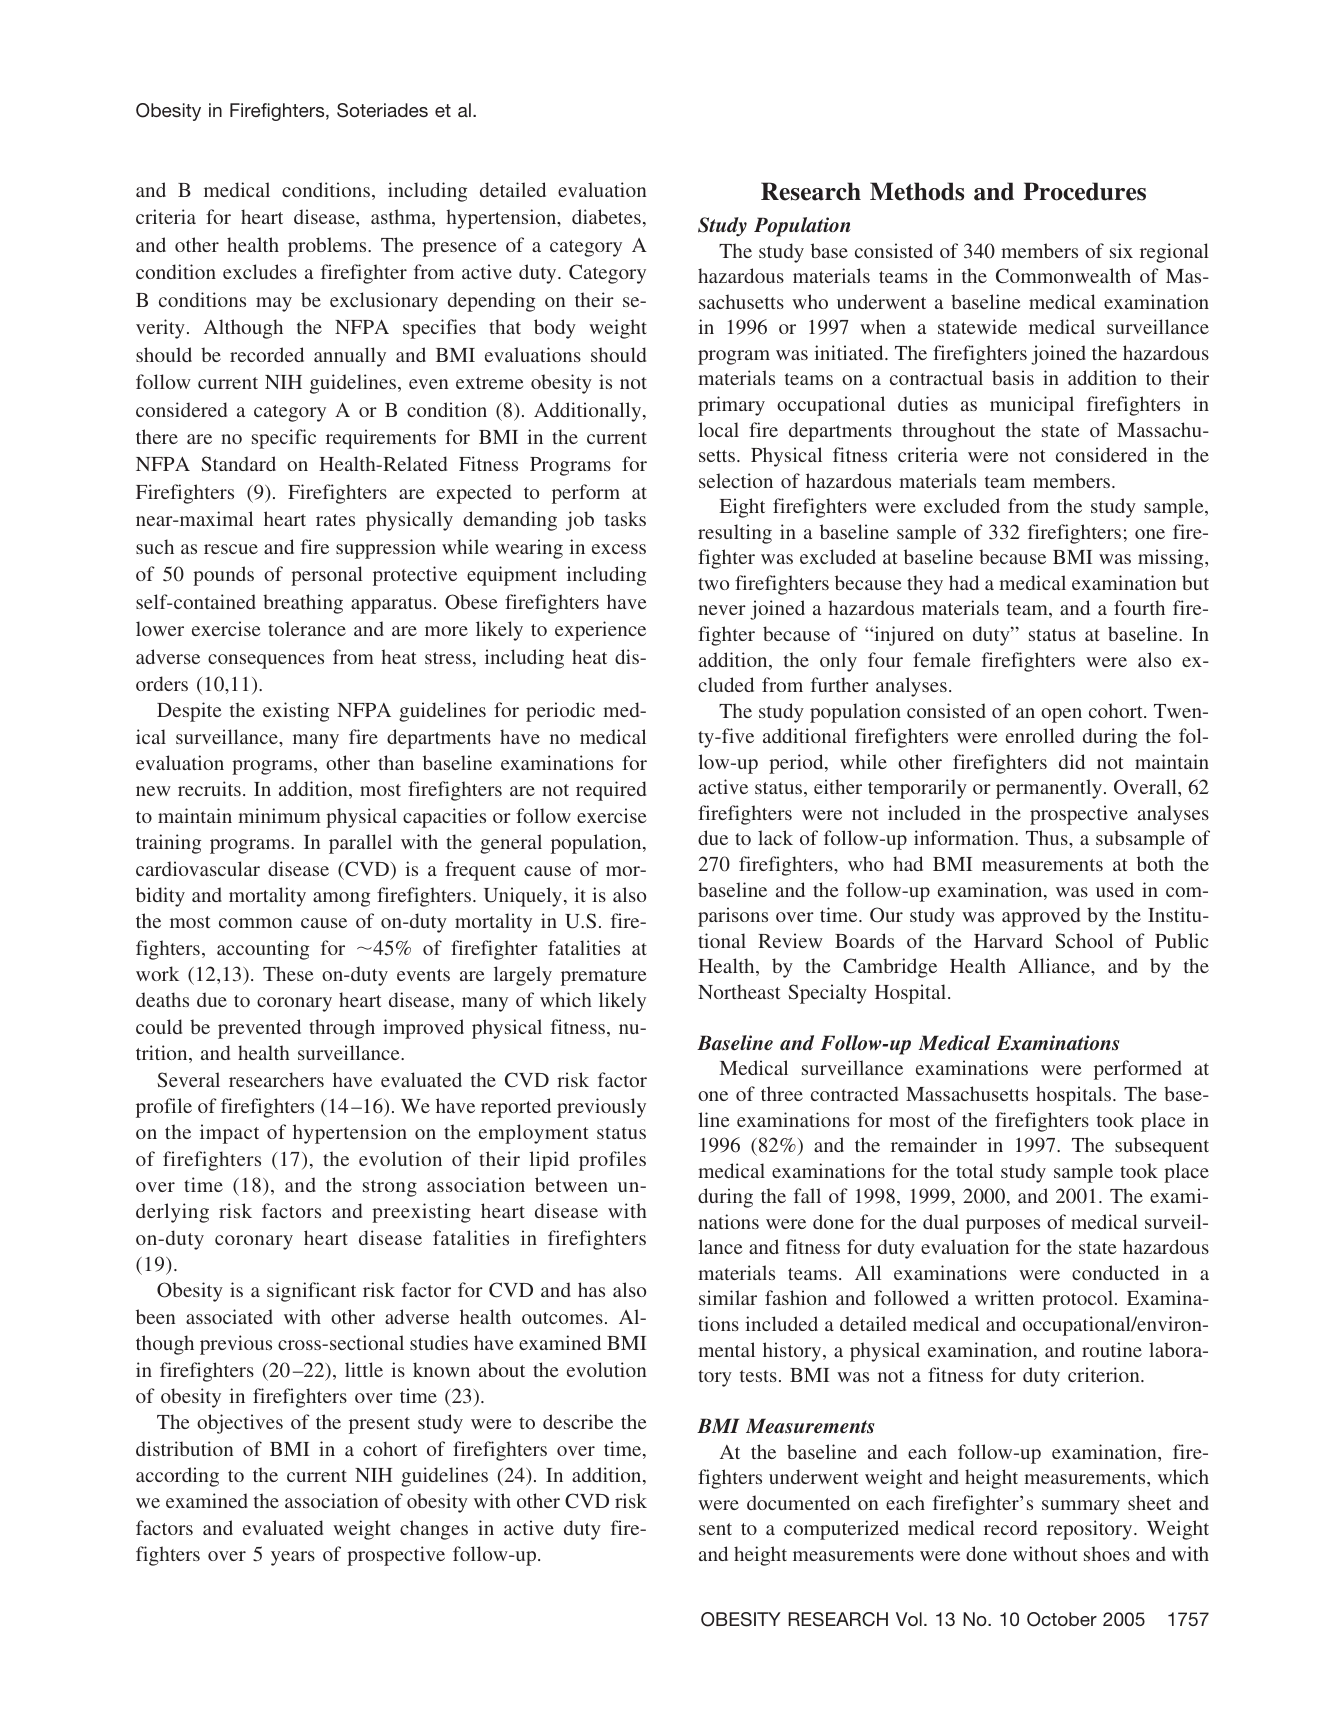 This image has height=1725, width=1342. I want to click on two, so click(713, 584).
